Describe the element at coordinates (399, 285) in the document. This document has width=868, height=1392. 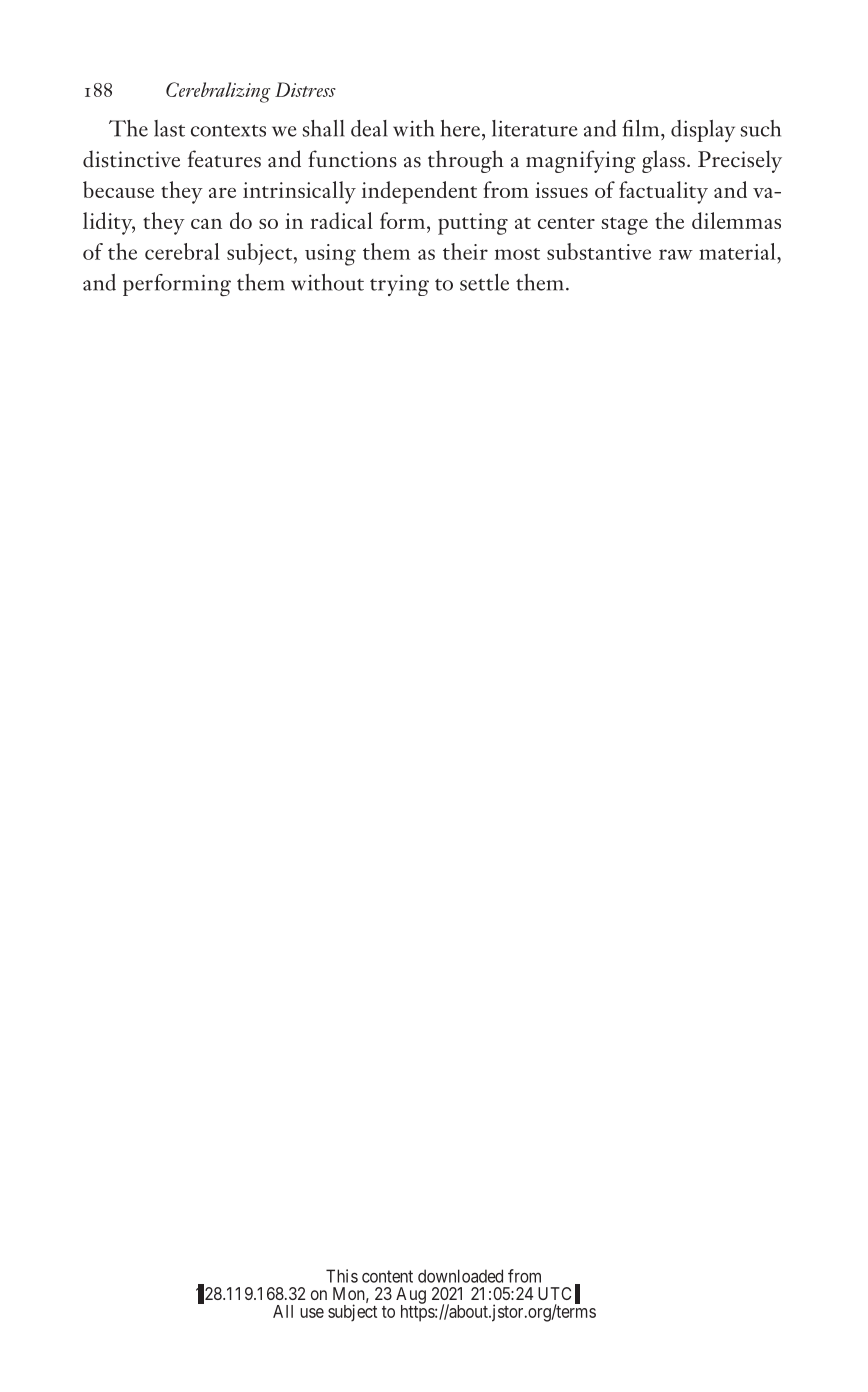
I see `trying` at that location.
